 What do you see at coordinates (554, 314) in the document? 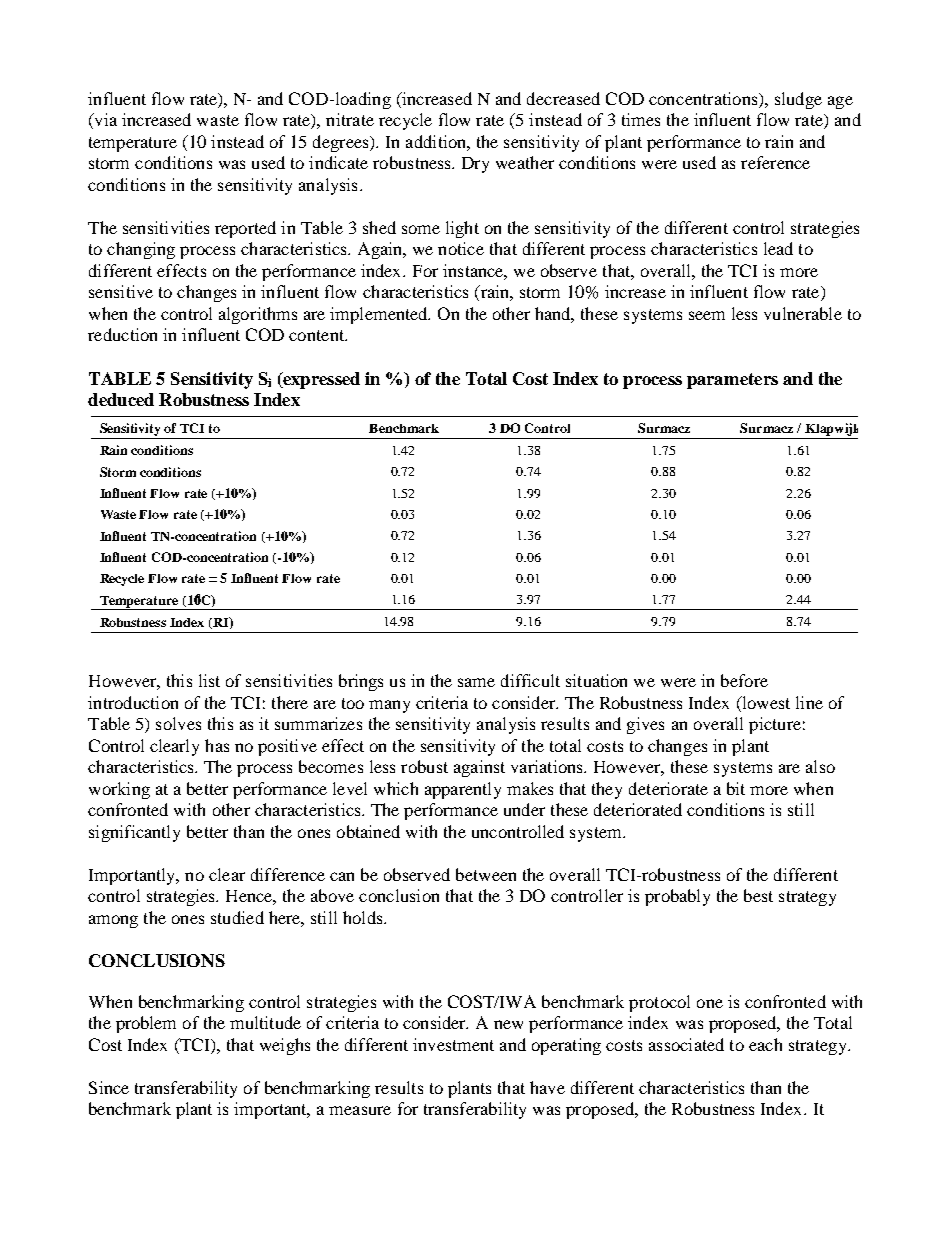
I see `hand` at bounding box center [554, 314].
